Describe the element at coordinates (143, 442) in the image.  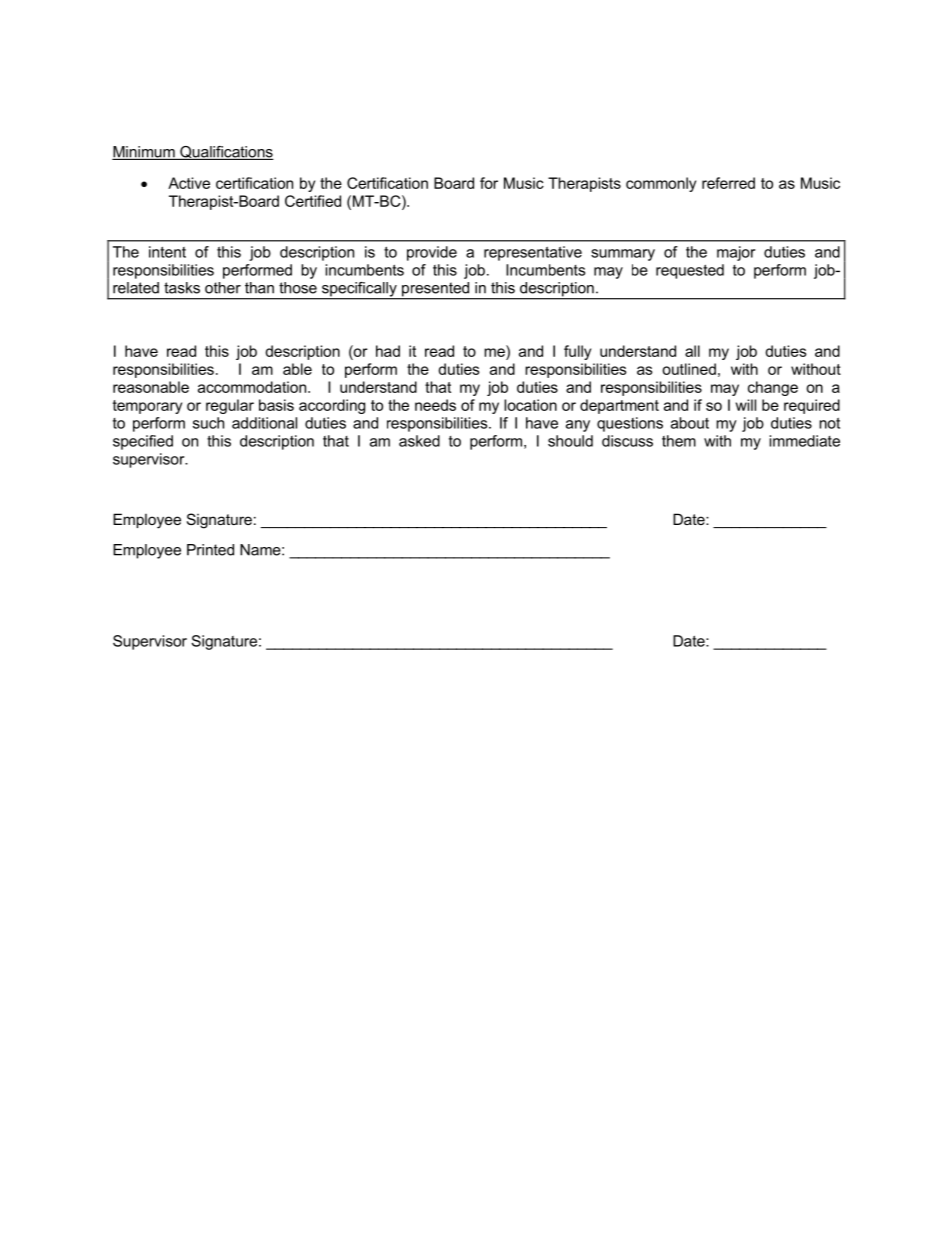
I see `specified` at that location.
